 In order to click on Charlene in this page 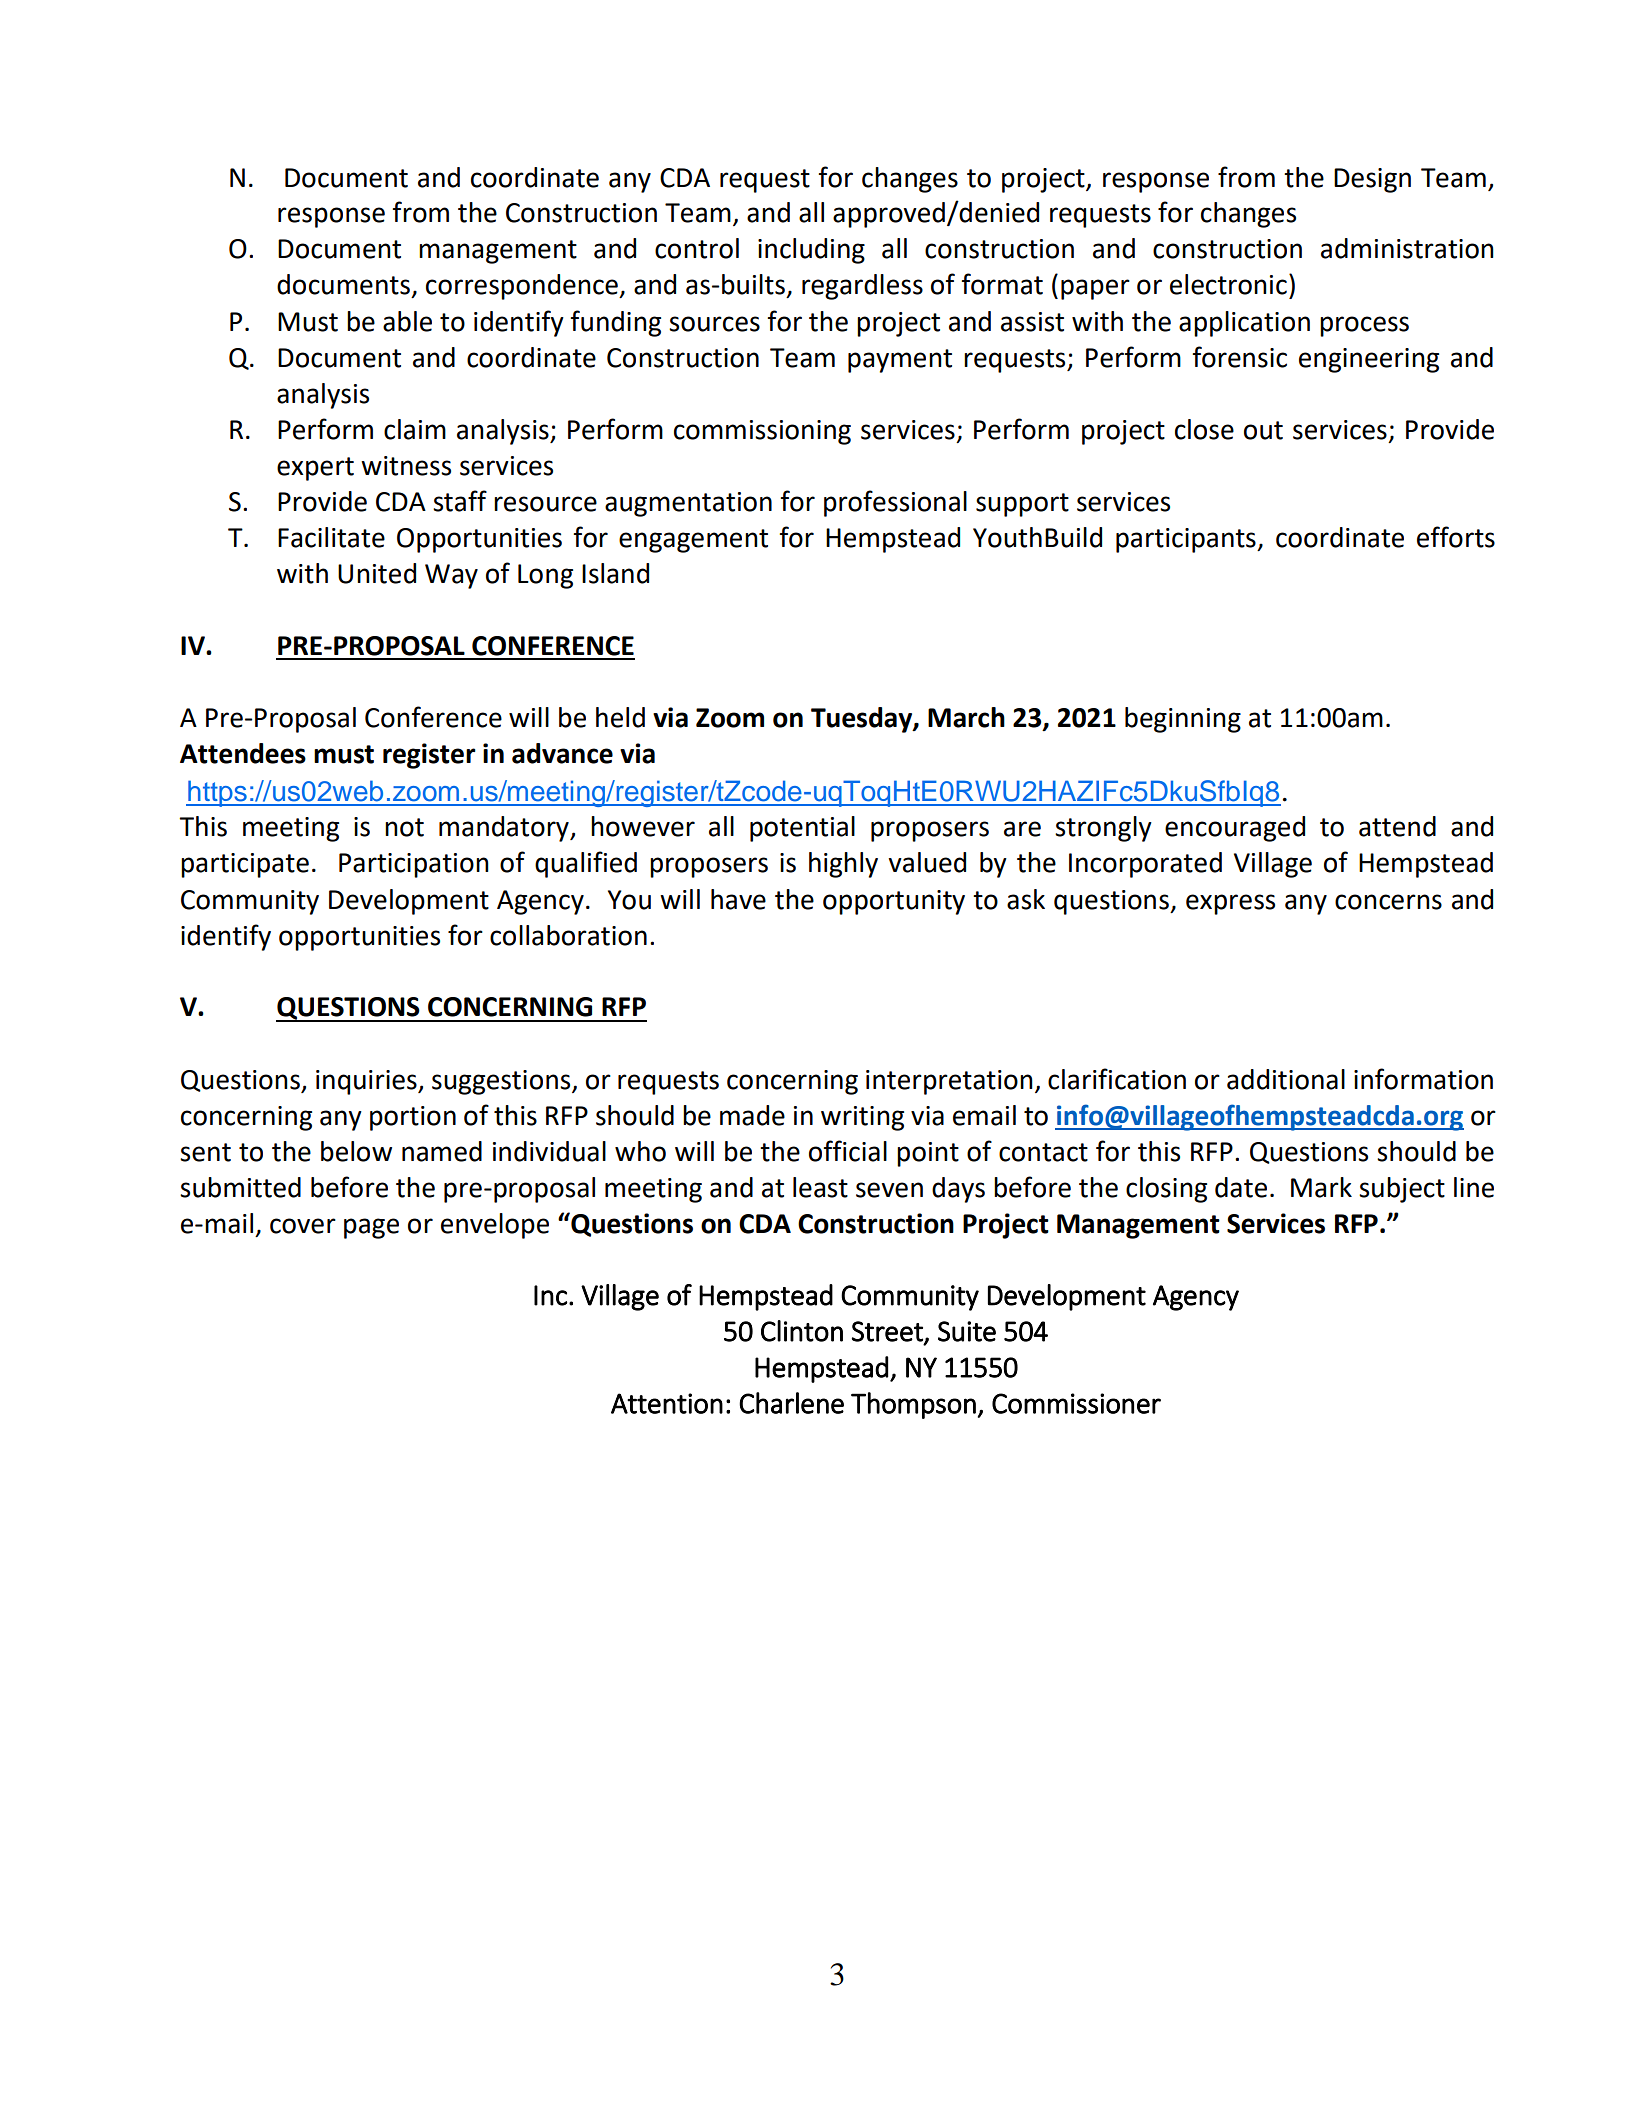, I will do `click(791, 1403)`.
